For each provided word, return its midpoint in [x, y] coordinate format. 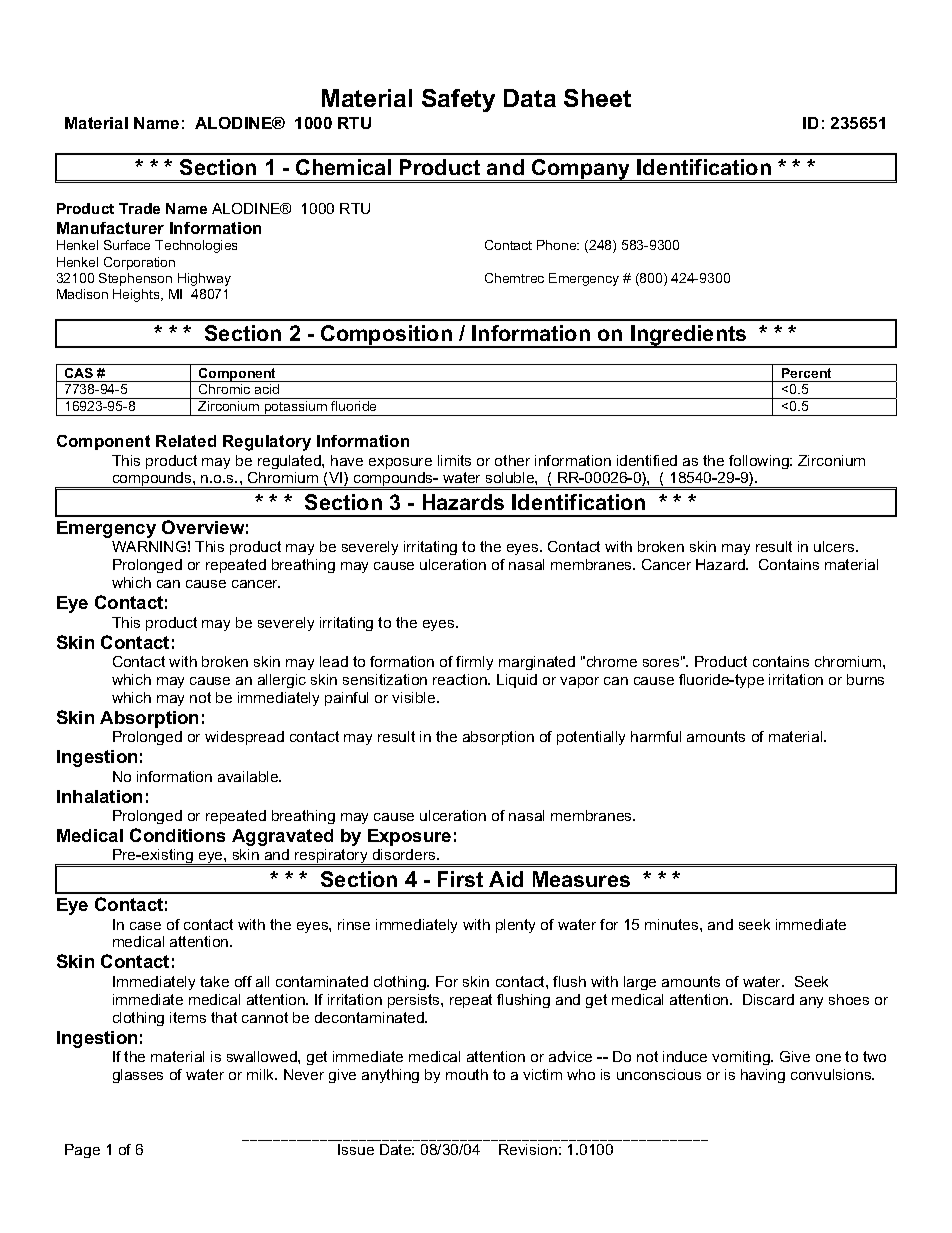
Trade [139, 208]
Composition [387, 336]
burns [865, 679]
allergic [282, 681]
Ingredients [689, 336]
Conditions [177, 835]
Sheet [597, 98]
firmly [474, 663]
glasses [138, 1076]
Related [186, 441]
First [460, 879]
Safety [458, 100]
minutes [673, 924]
